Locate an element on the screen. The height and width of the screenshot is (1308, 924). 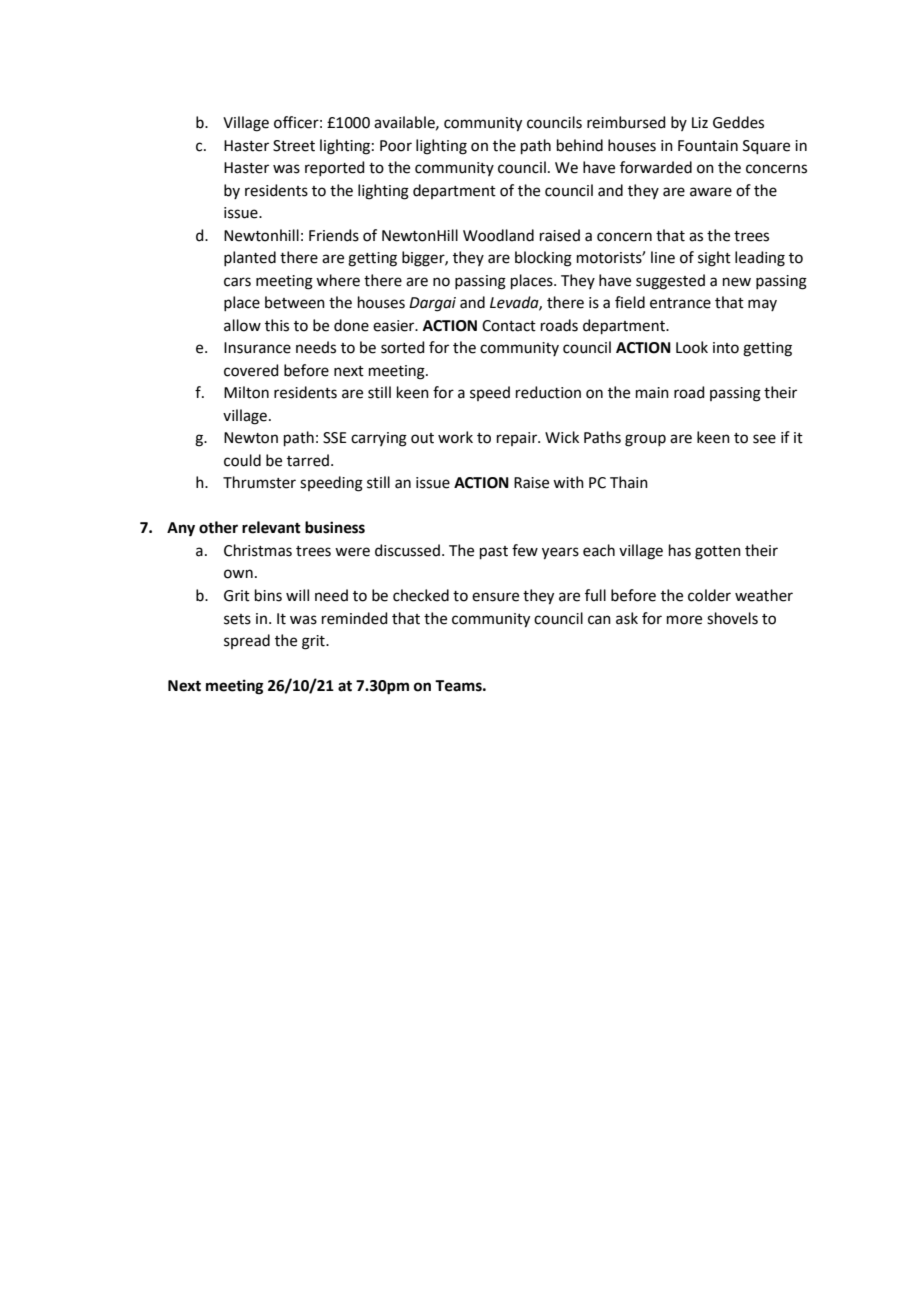
ensure is located at coordinates (495, 597).
